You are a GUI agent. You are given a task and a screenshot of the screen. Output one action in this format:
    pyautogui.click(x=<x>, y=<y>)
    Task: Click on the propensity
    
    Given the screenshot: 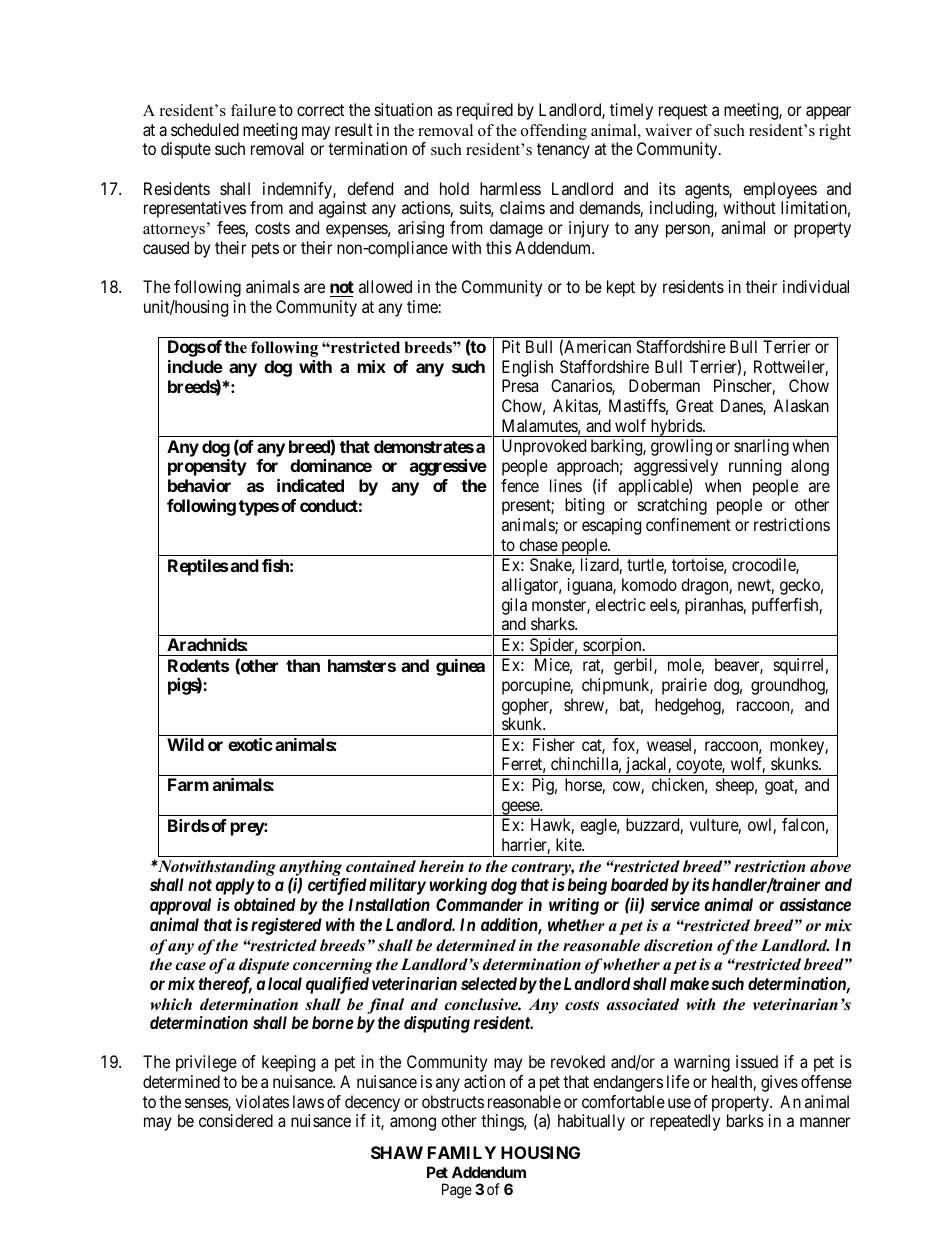 What is the action you would take?
    pyautogui.click(x=207, y=467)
